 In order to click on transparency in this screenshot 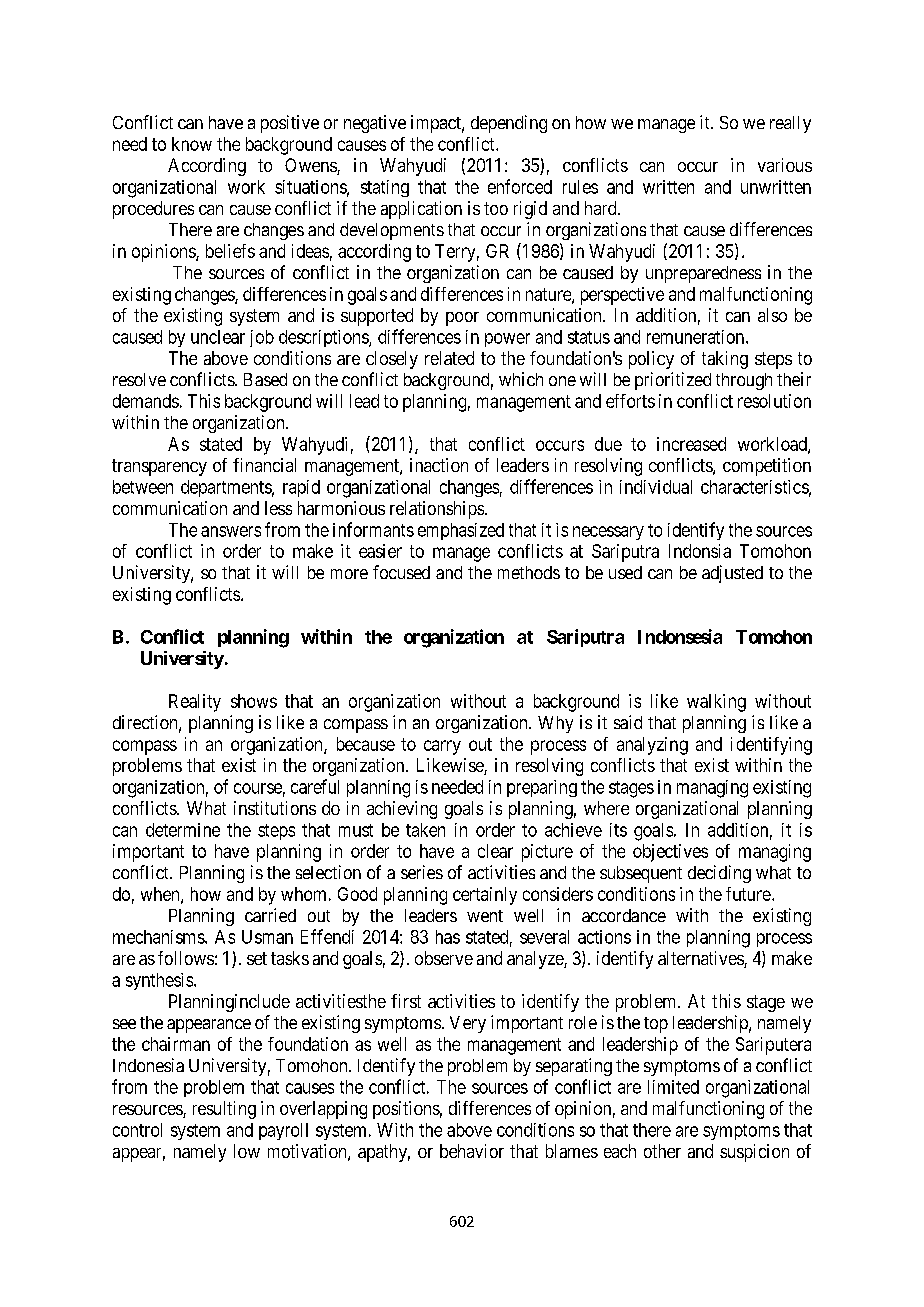, I will do `click(159, 467)`.
